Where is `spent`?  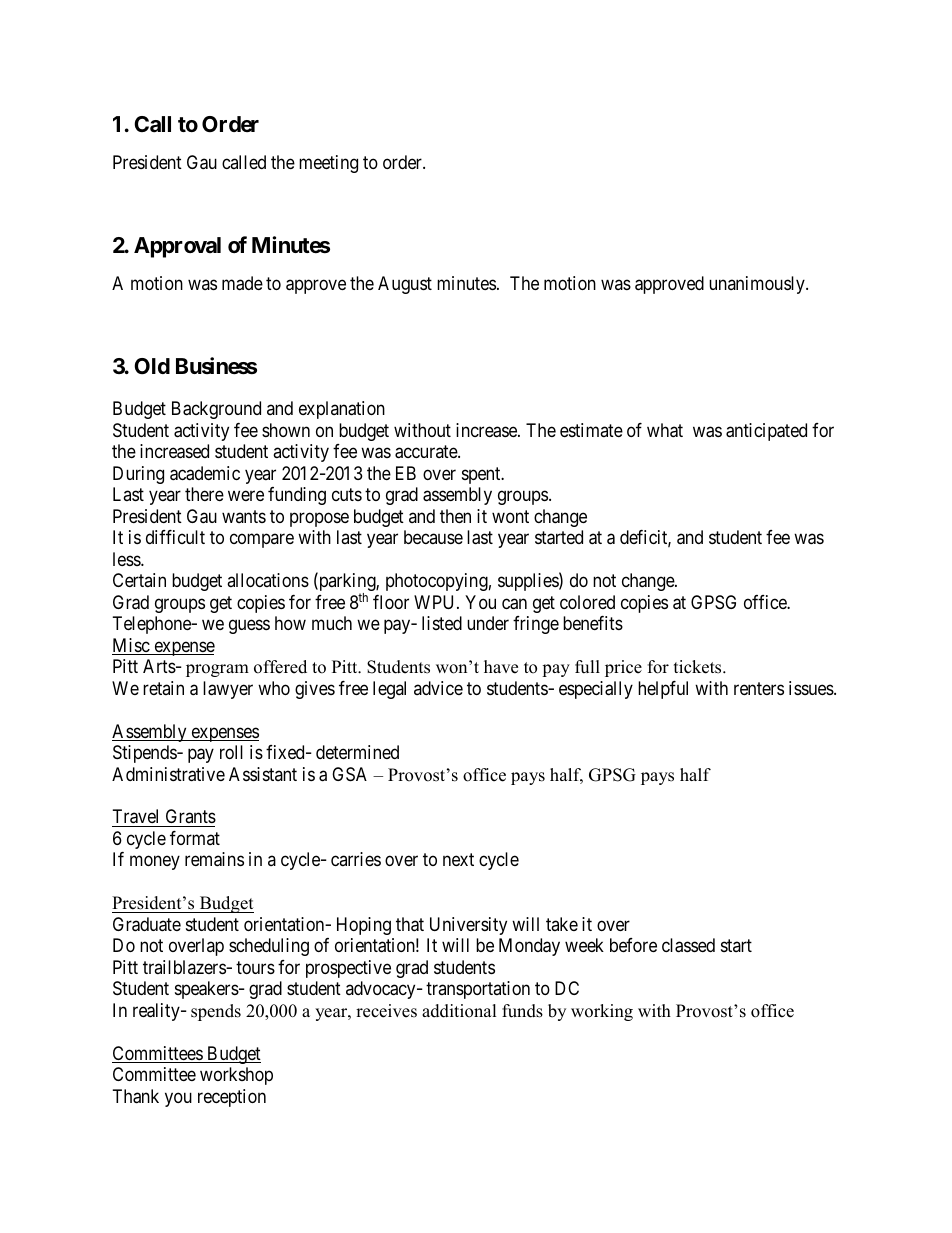 spent is located at coordinates (482, 475).
